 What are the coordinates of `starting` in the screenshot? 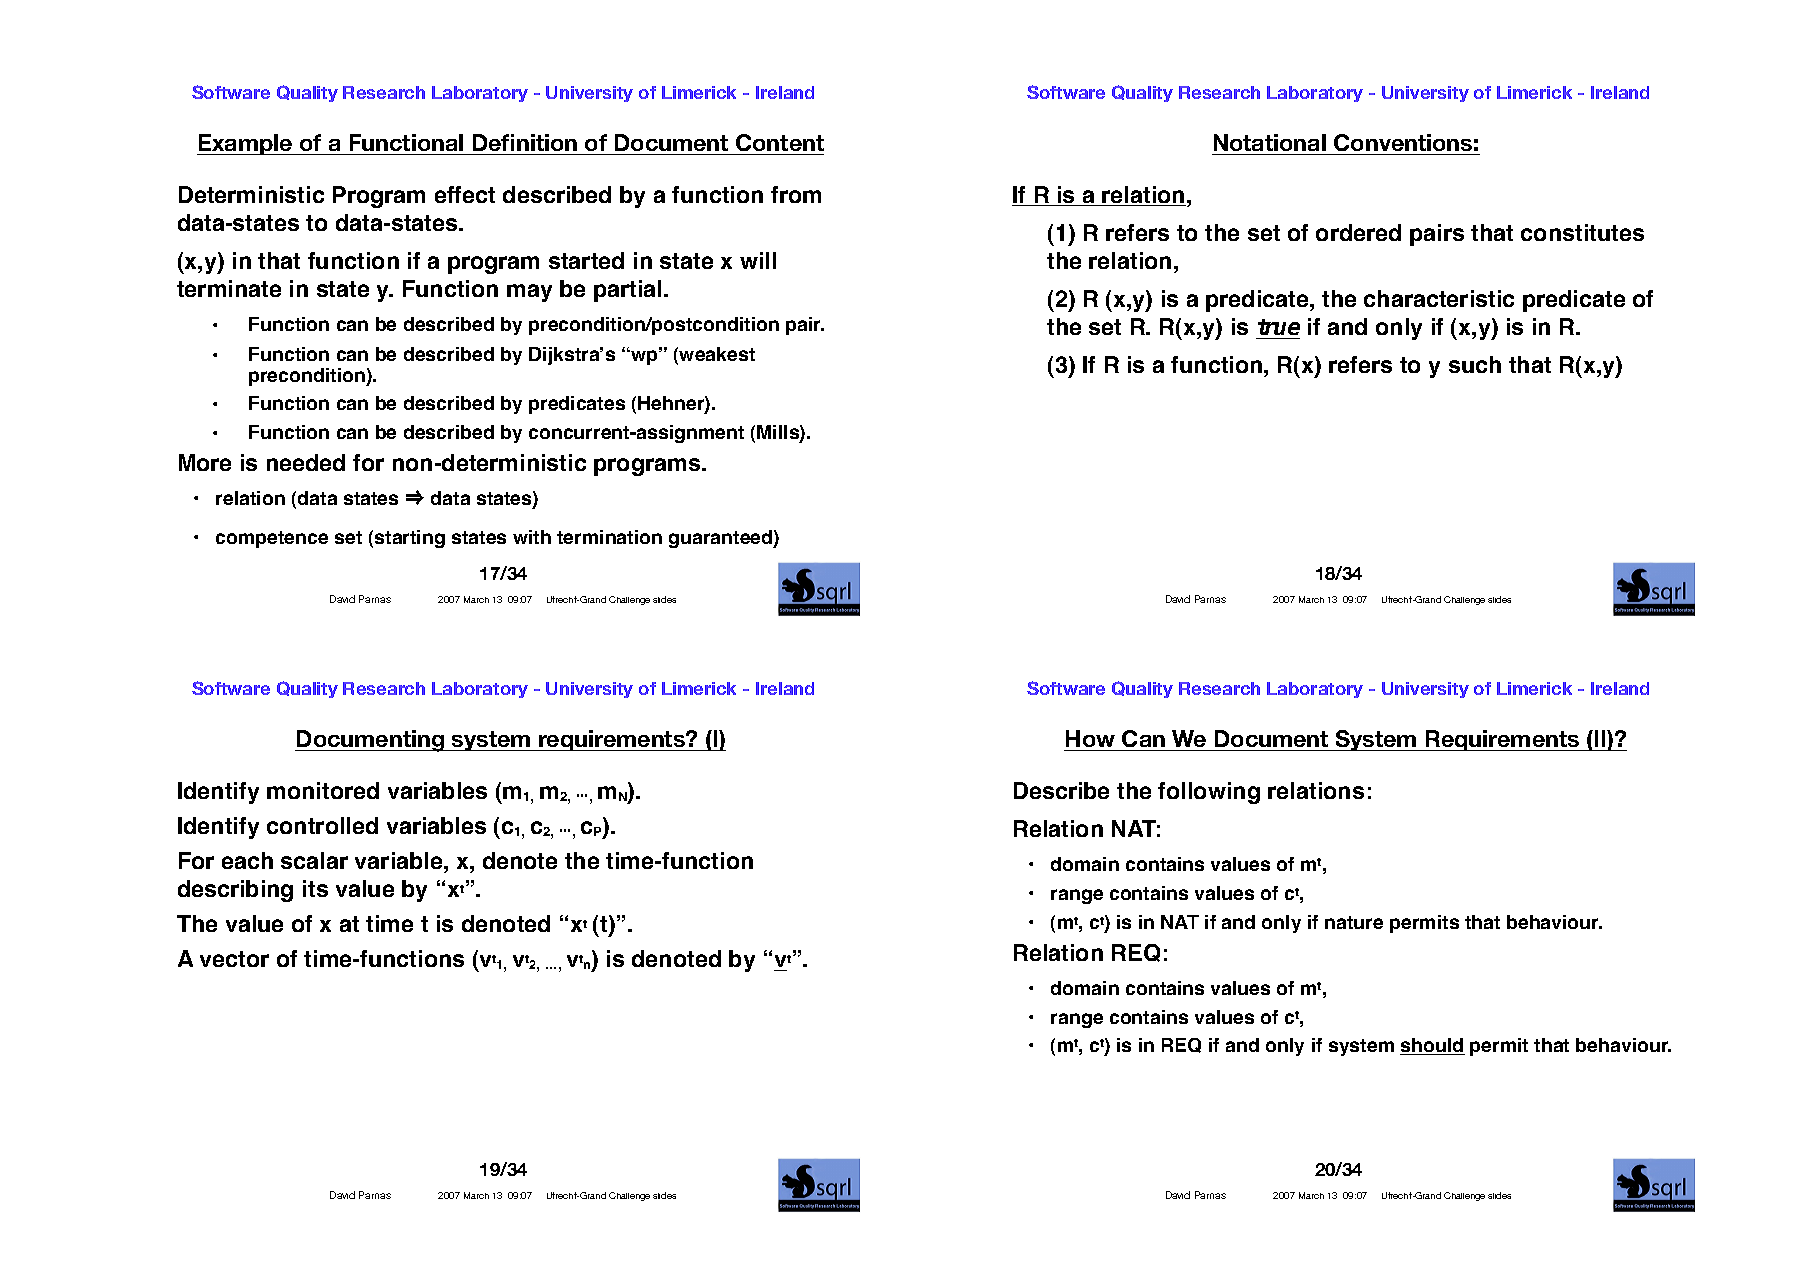 It's located at (410, 539).
